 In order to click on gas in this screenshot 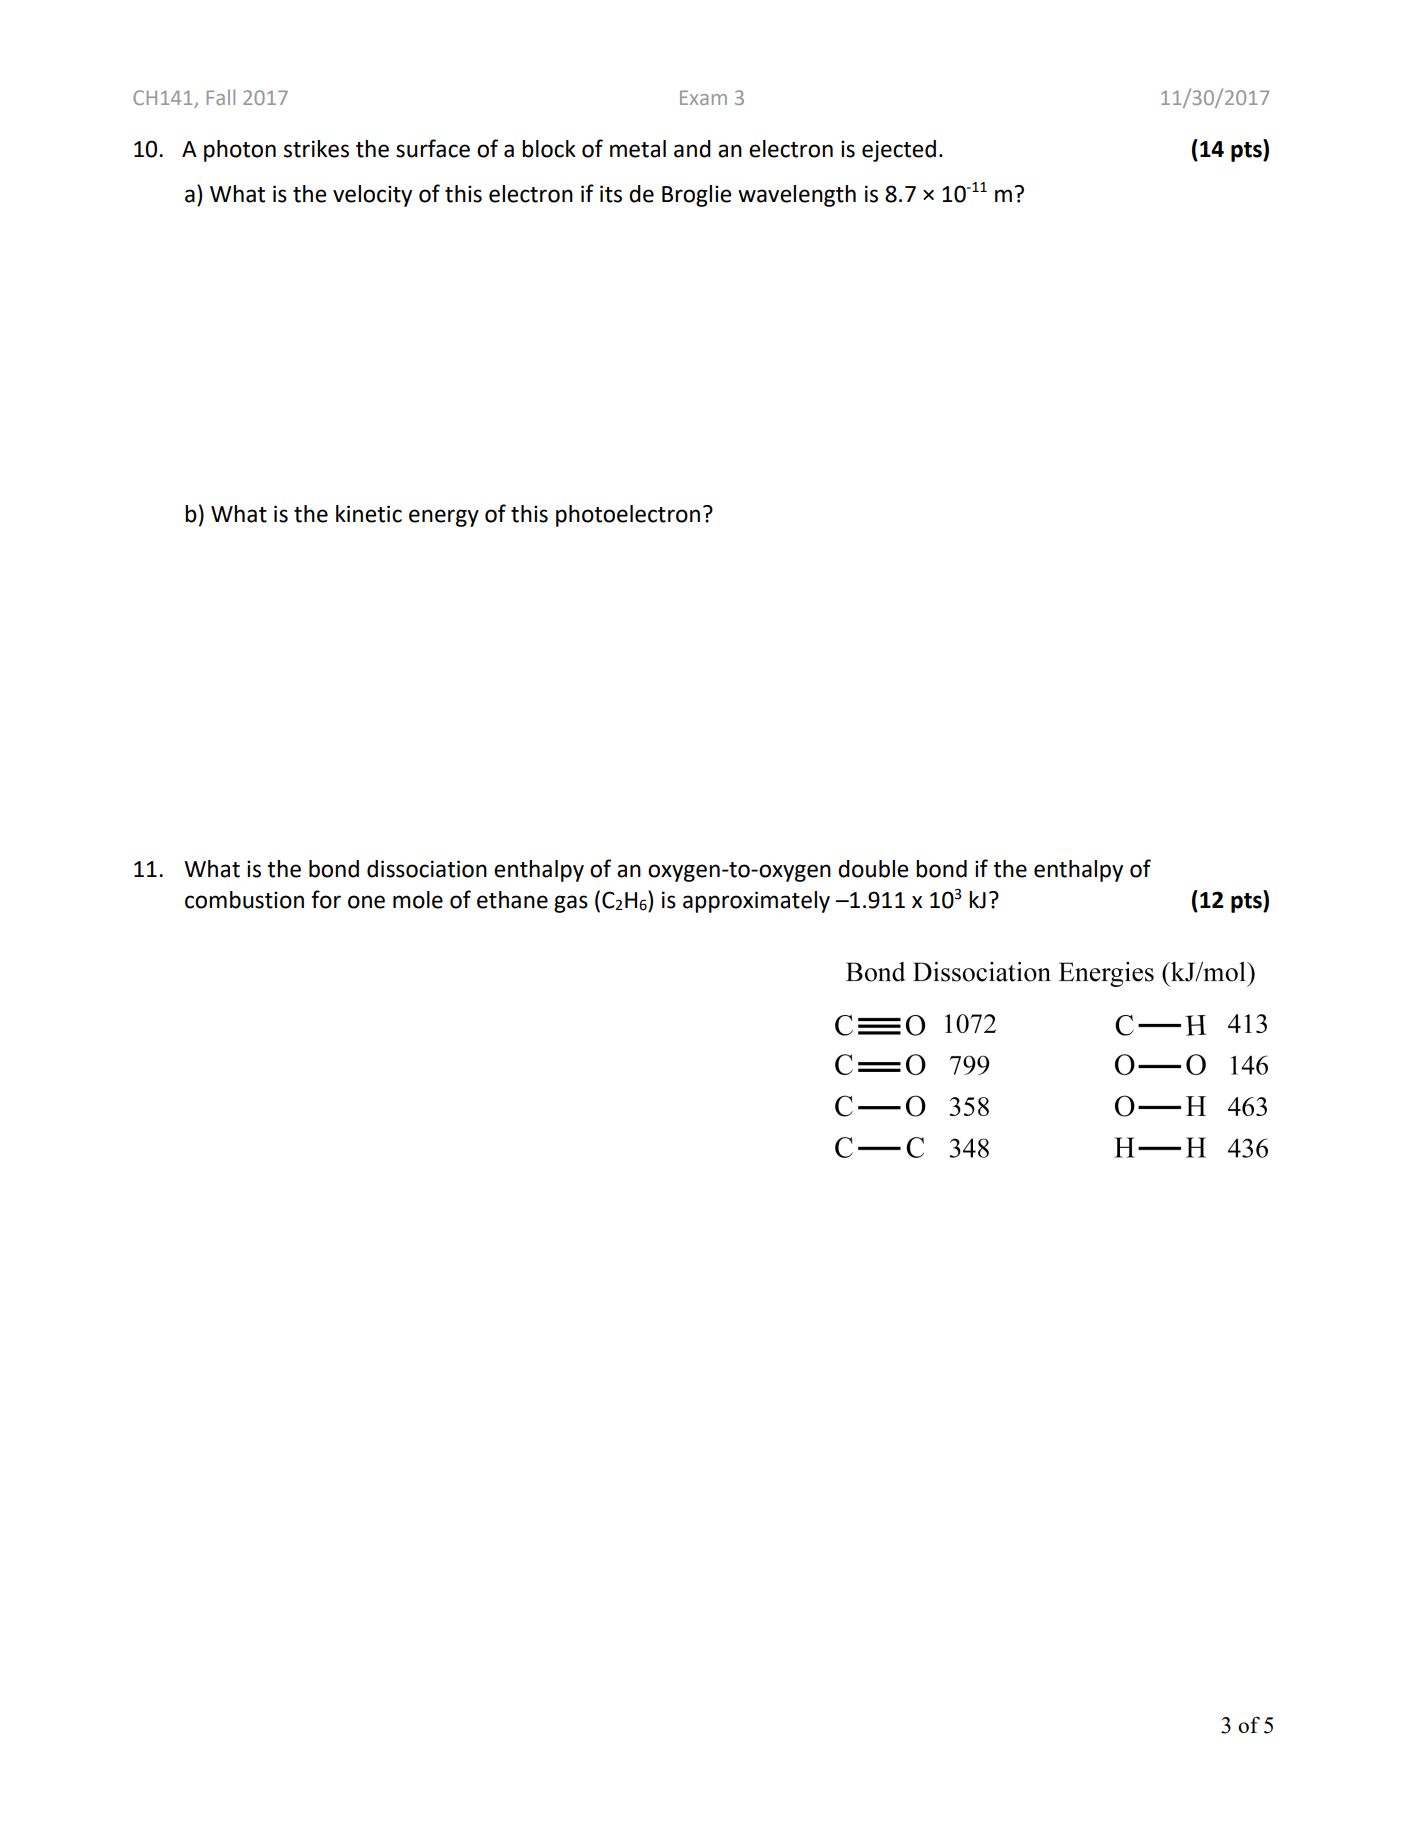, I will do `click(571, 904)`.
